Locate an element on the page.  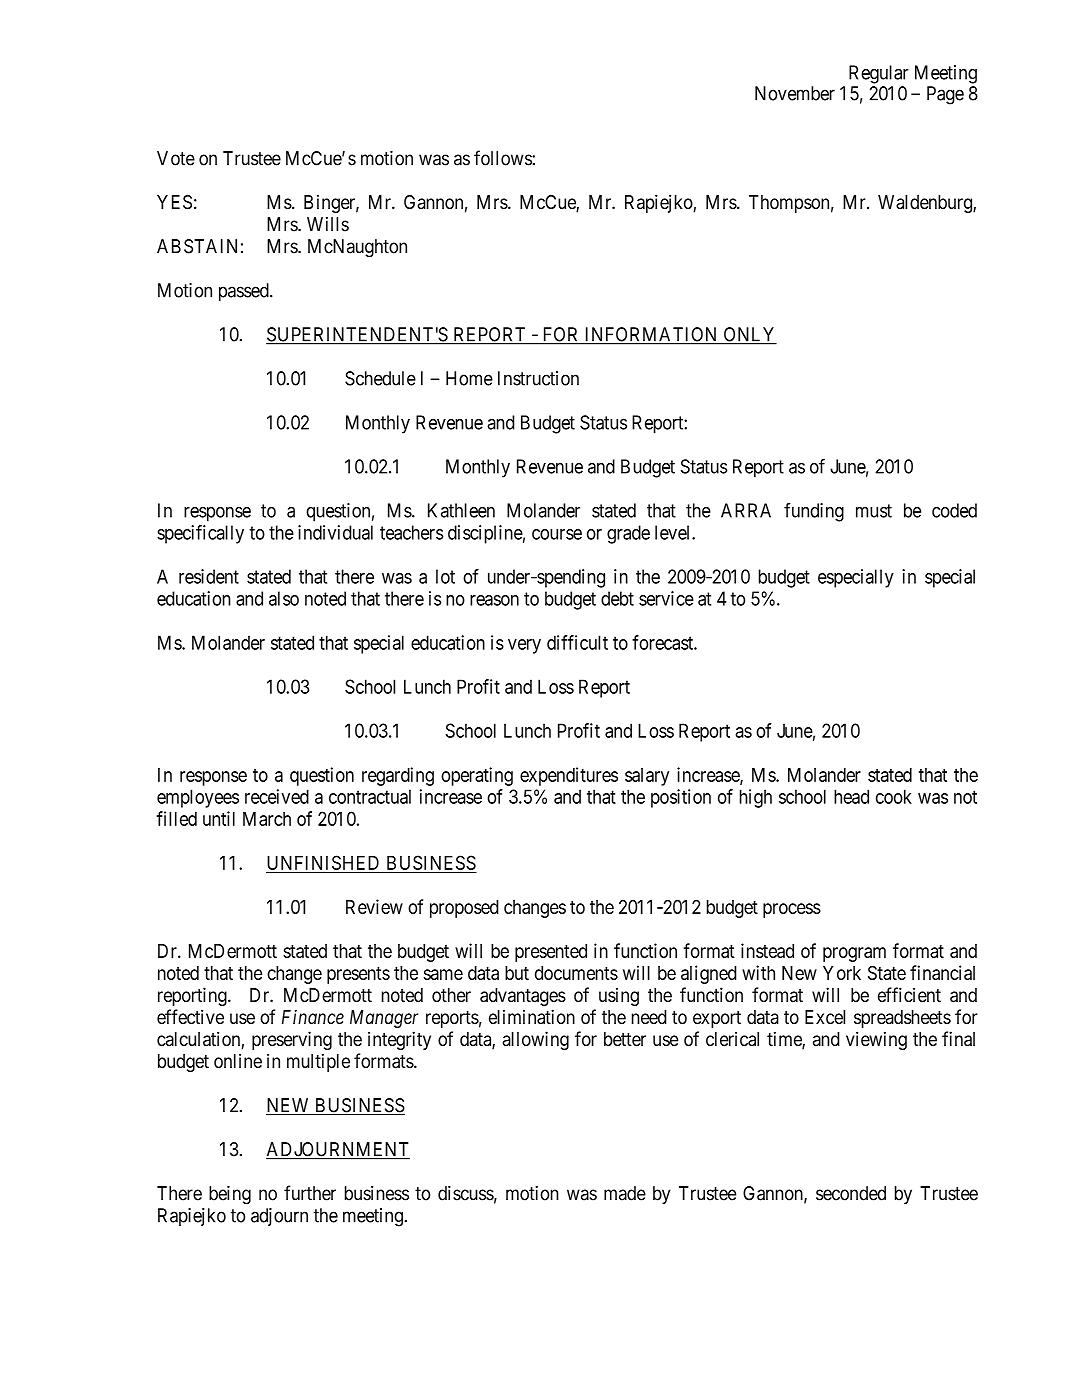
further is located at coordinates (310, 1193).
